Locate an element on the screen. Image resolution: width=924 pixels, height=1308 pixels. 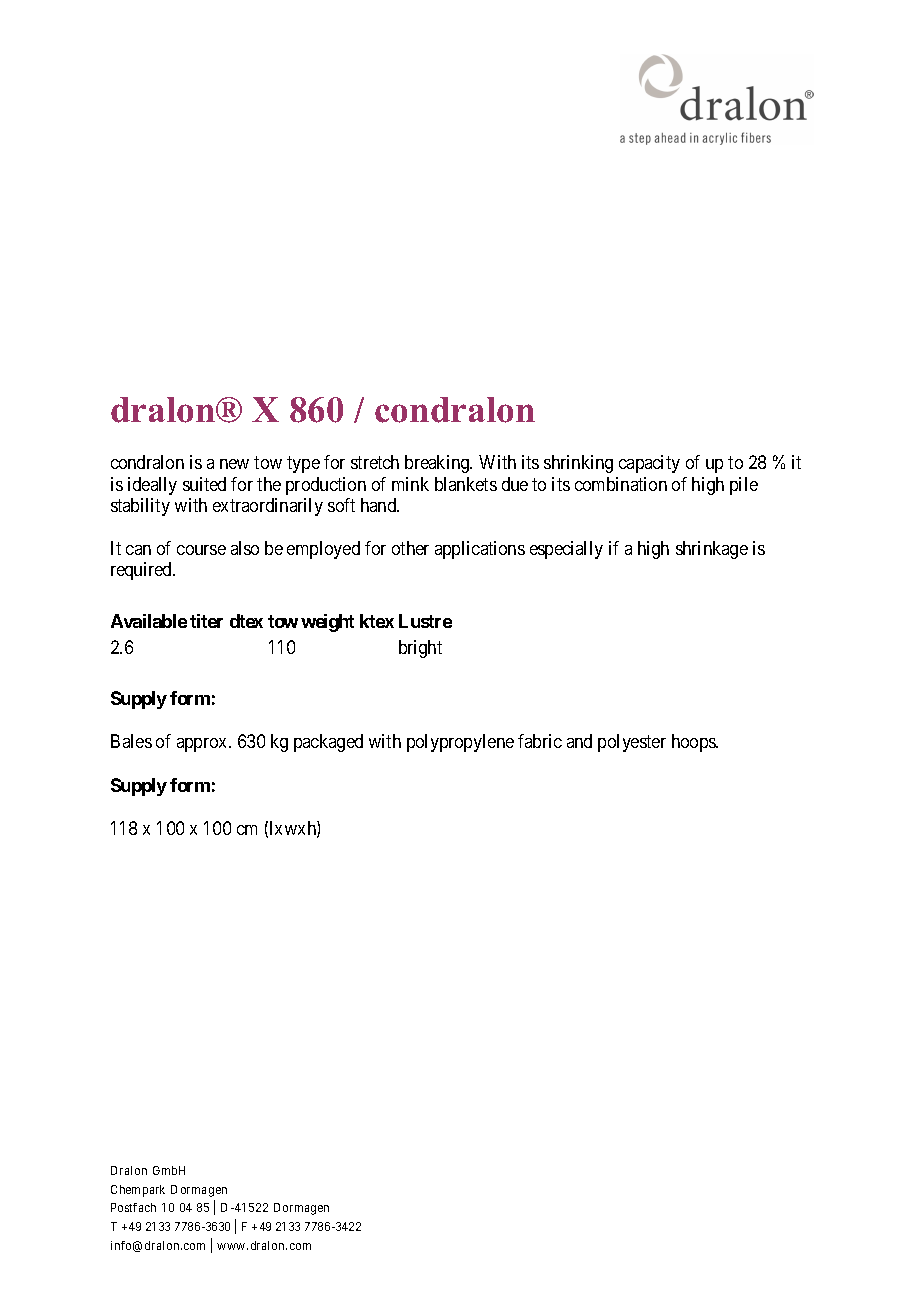
course is located at coordinates (201, 550).
